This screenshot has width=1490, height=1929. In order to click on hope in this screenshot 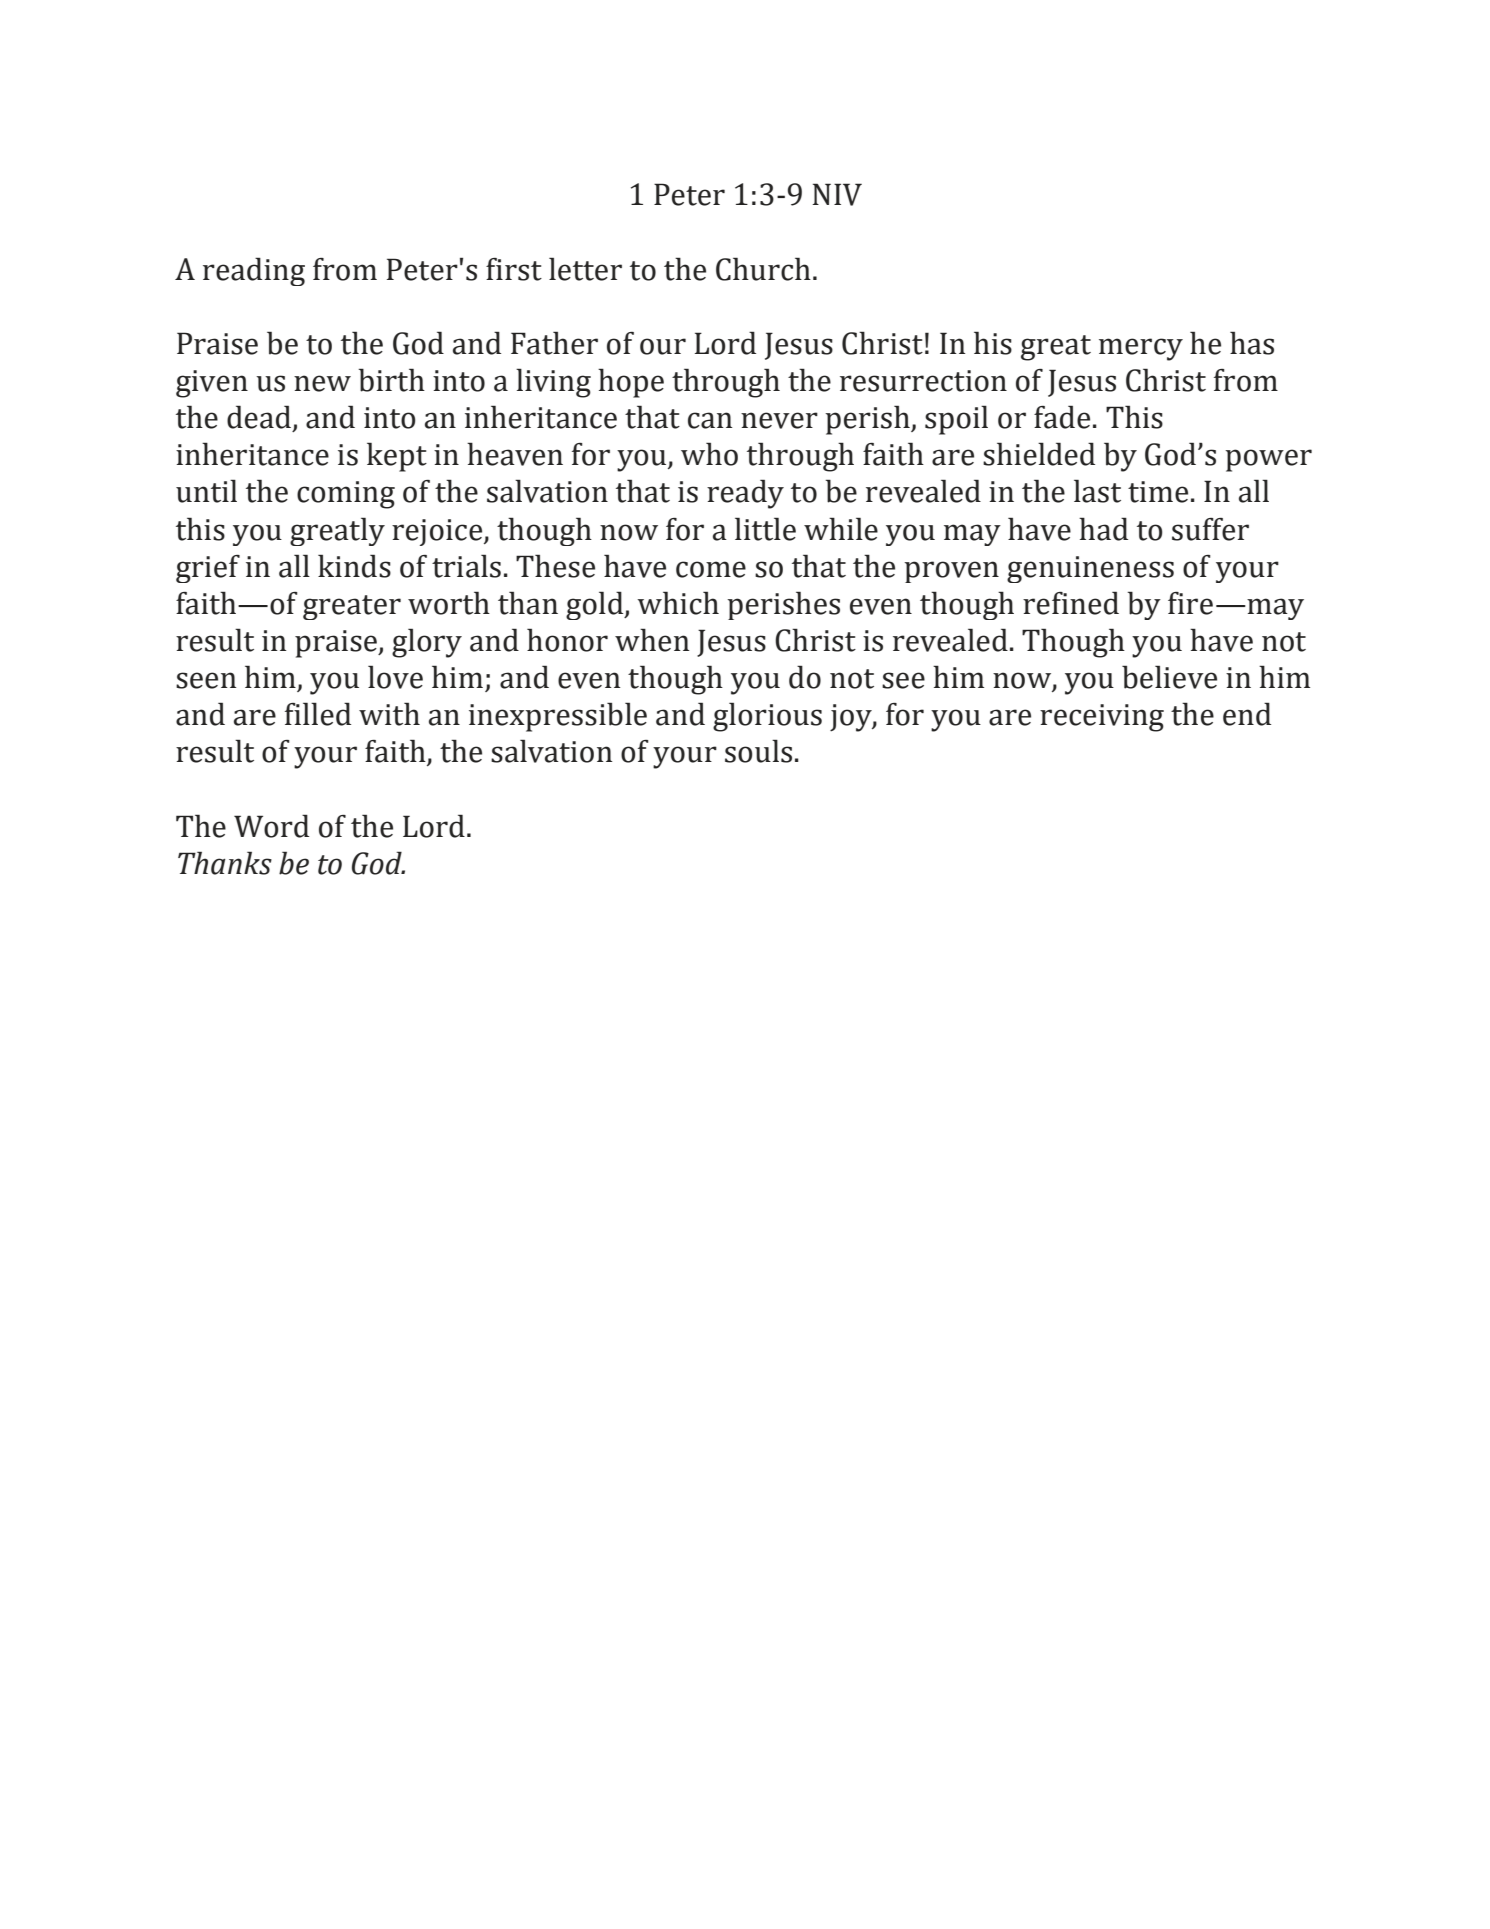, I will do `click(631, 383)`.
